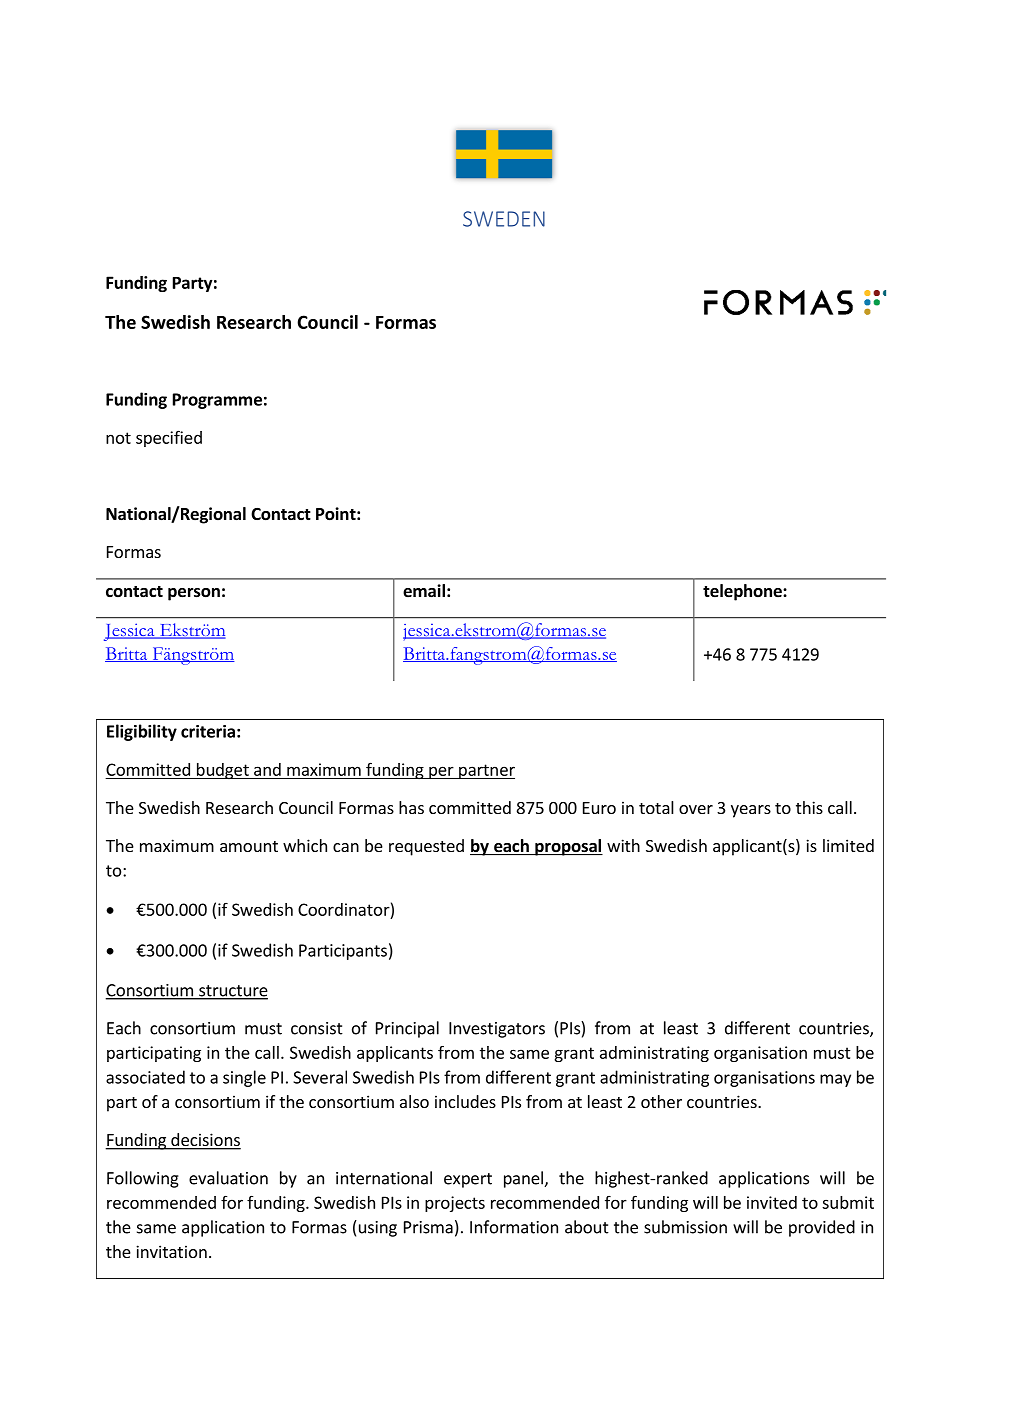 The height and width of the screenshot is (1427, 1009). What do you see at coordinates (743, 592) in the screenshot?
I see `telephone` at bounding box center [743, 592].
